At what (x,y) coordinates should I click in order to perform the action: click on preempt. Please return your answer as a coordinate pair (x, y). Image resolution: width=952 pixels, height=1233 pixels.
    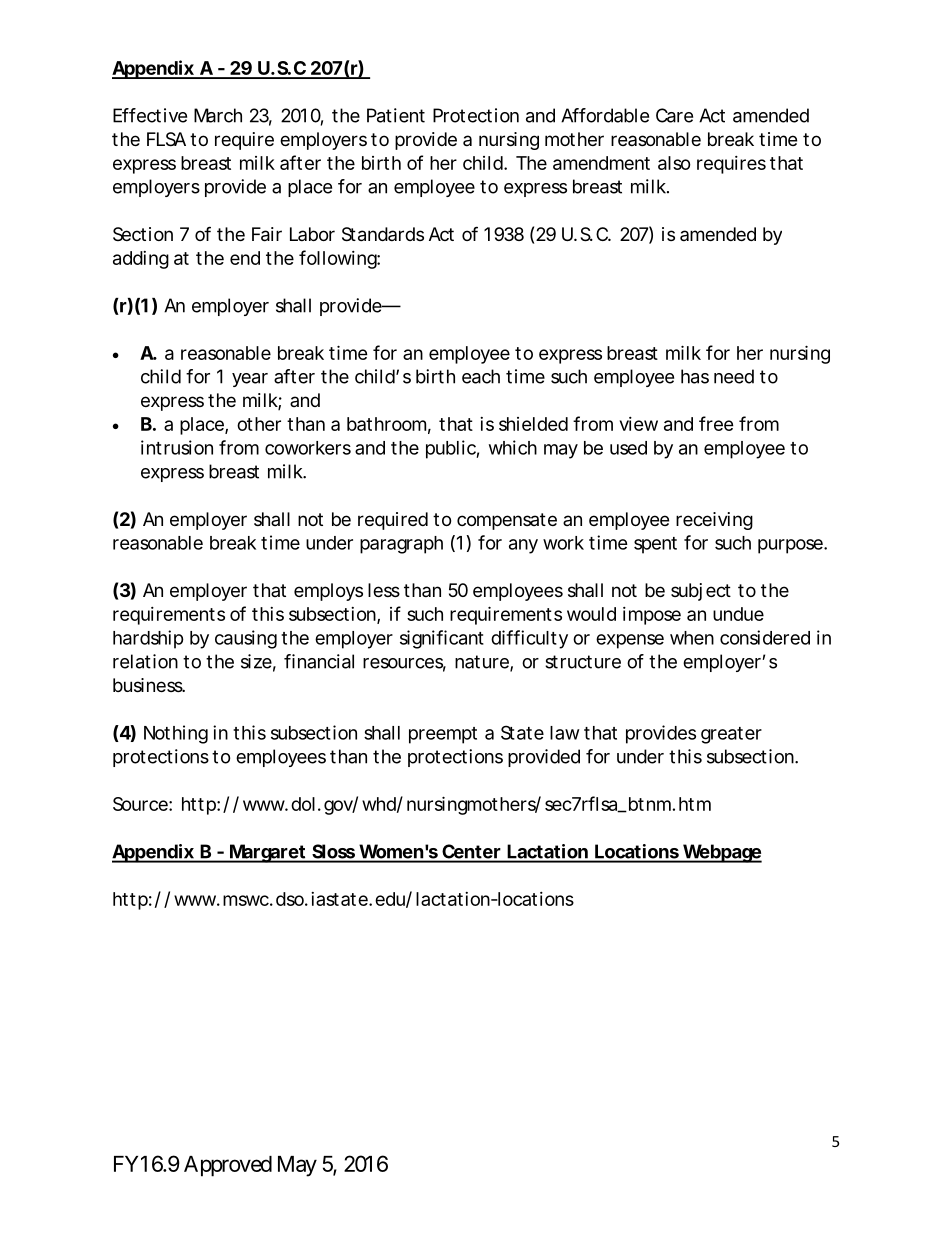
    Looking at the image, I should click on (443, 735).
